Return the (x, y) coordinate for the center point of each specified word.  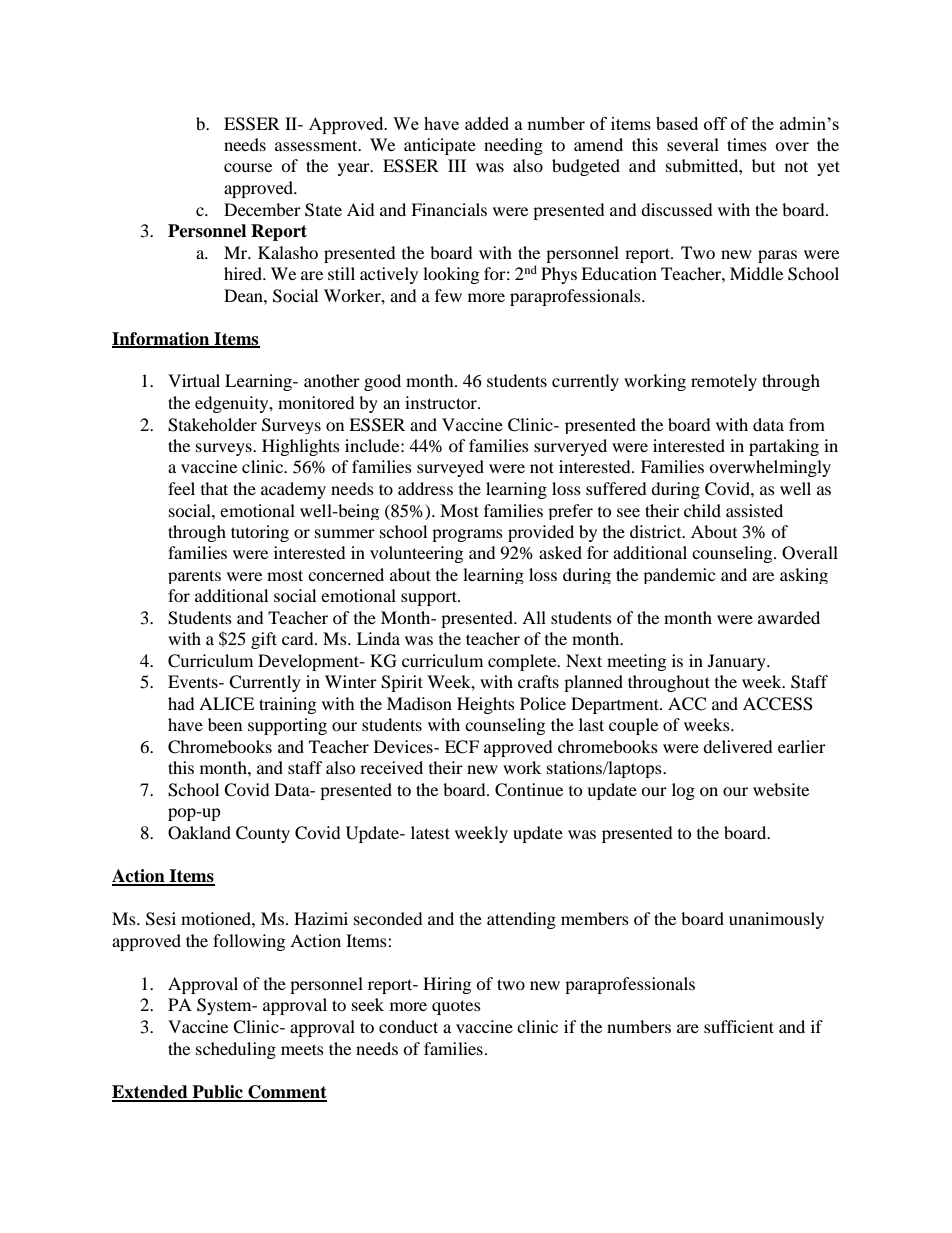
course (248, 167)
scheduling (236, 1050)
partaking (784, 447)
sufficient (739, 1026)
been (225, 724)
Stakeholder (212, 425)
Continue (529, 790)
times (747, 144)
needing (513, 146)
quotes (456, 1007)
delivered (738, 746)
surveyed (450, 468)
